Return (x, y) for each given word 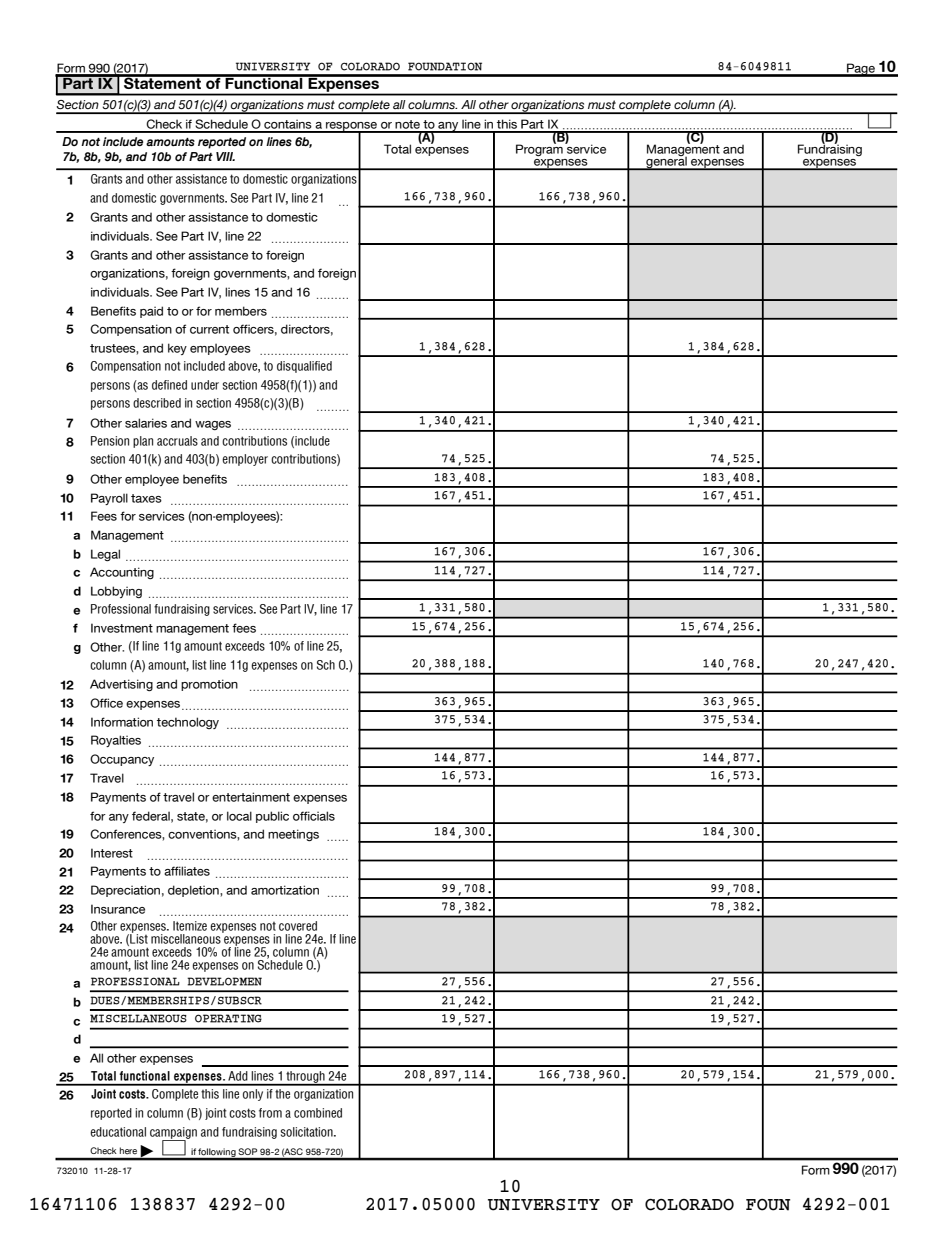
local (239, 816)
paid (151, 312)
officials (314, 816)
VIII (225, 156)
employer (245, 460)
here (128, 1151)
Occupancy (122, 760)
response (352, 127)
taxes (146, 498)
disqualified (304, 367)
